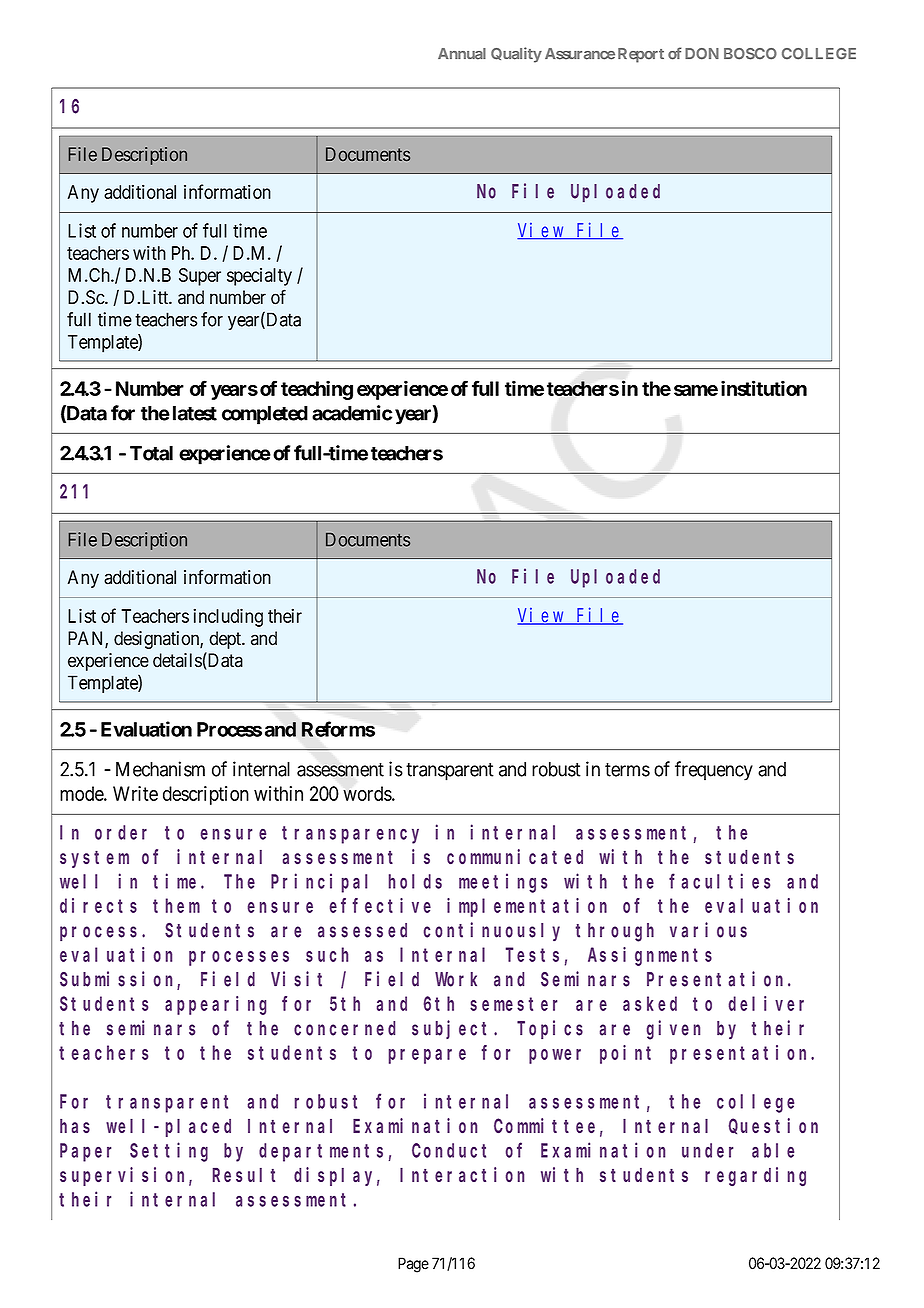  Describe the element at coordinates (259, 277) in the document. I see `specialty` at that location.
